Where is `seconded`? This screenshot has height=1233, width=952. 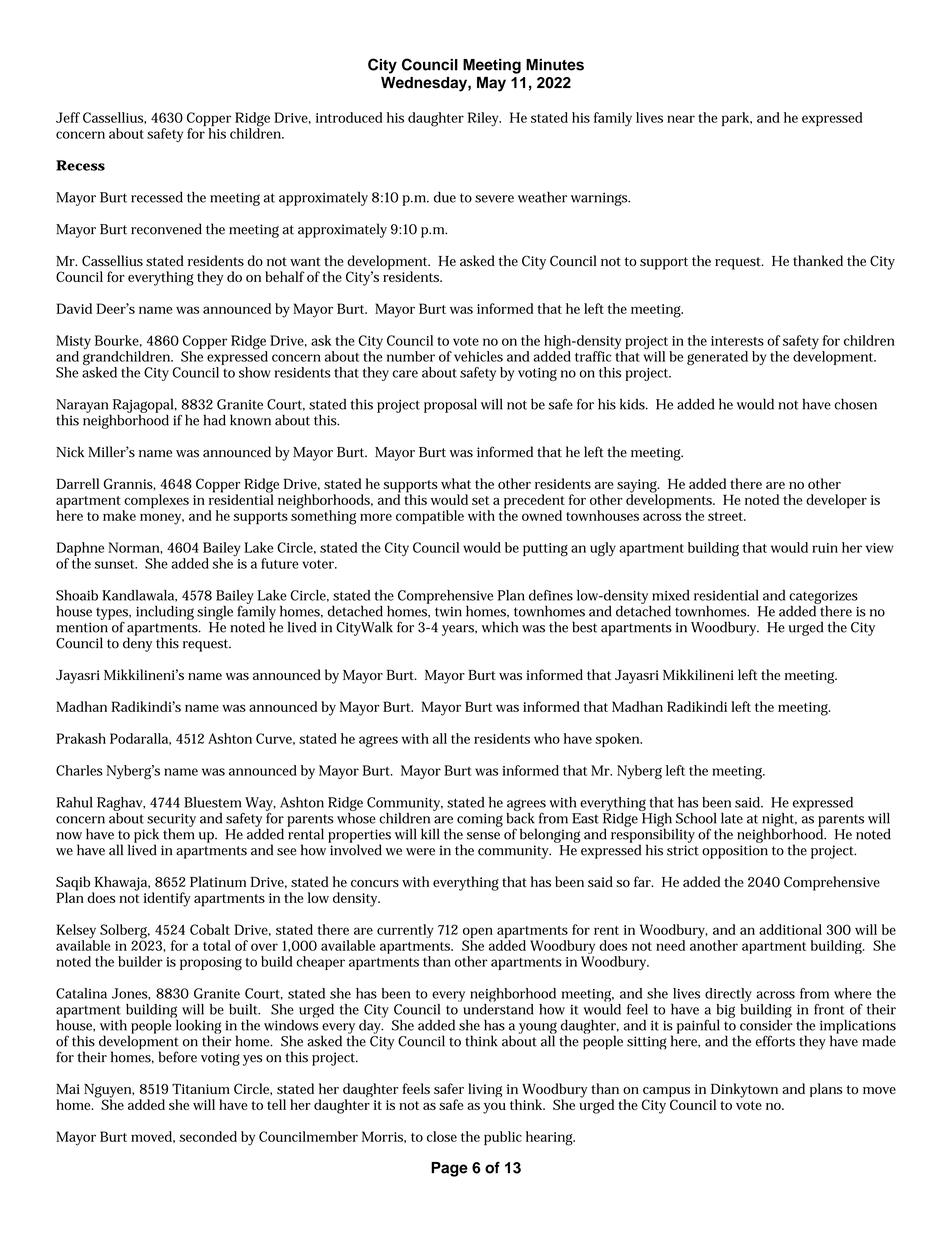
seconded is located at coordinates (208, 1136).
